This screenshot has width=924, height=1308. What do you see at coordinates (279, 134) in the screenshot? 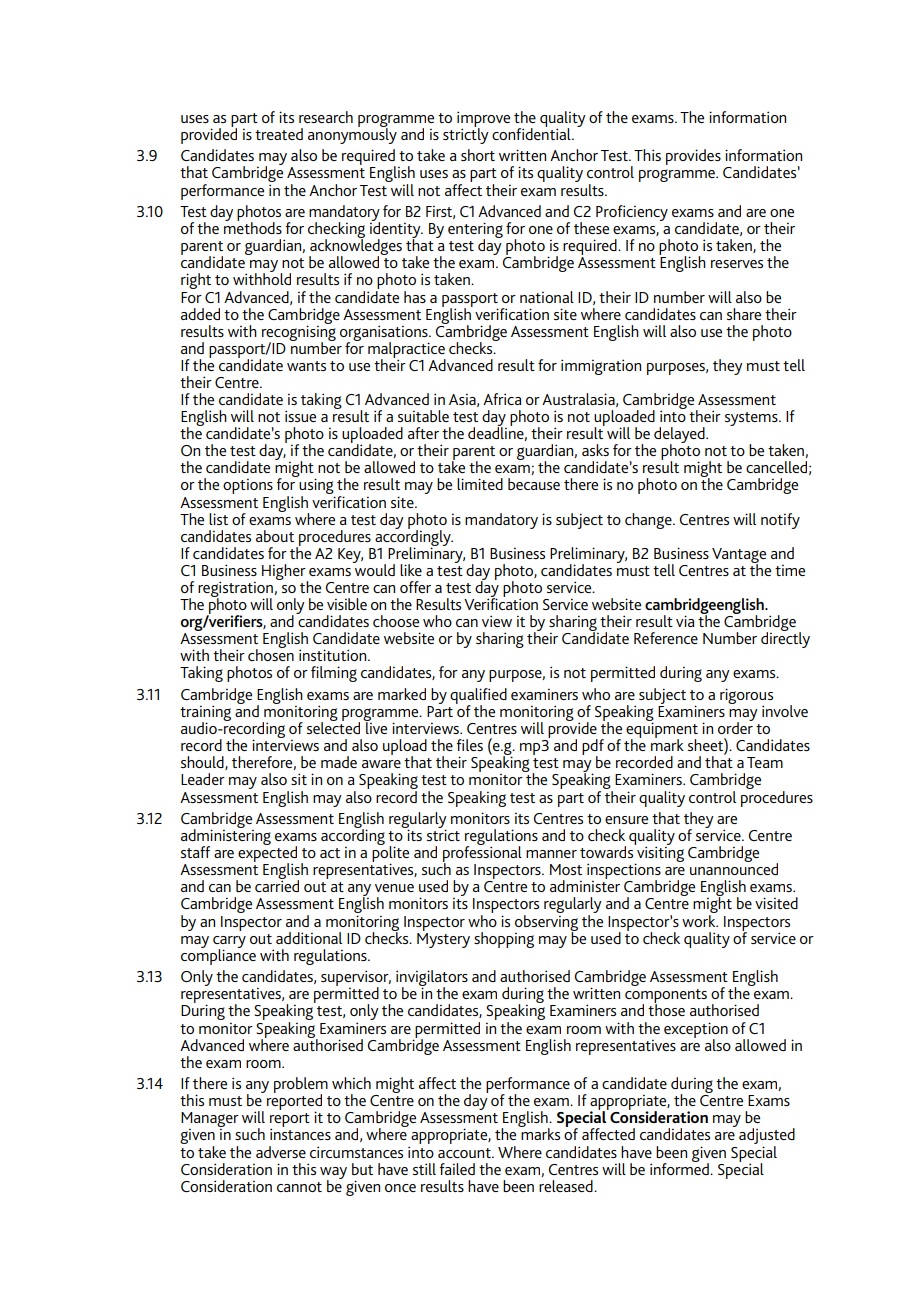
I see `treated` at bounding box center [279, 134].
